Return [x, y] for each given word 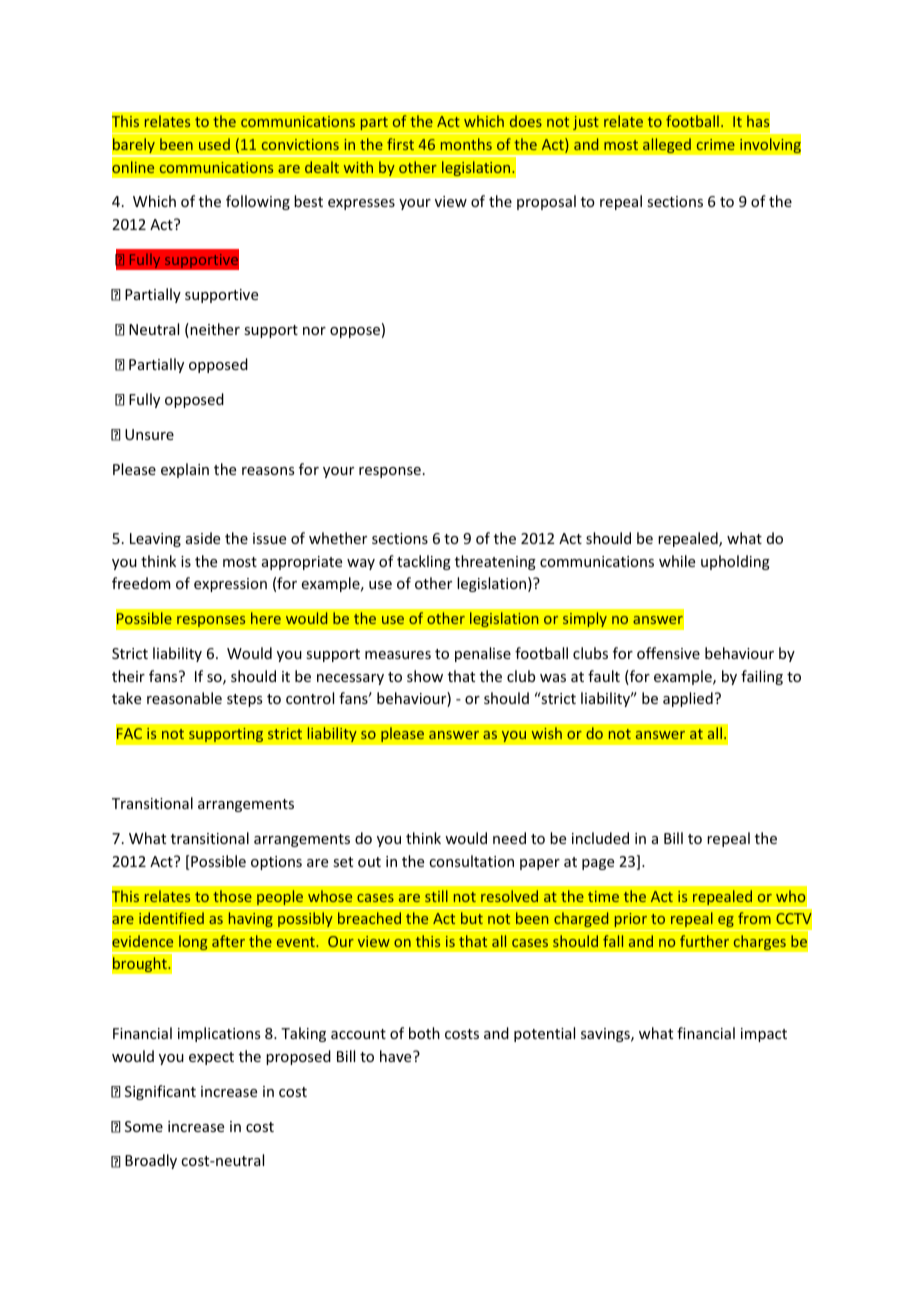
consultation [471, 861]
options [276, 863]
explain [185, 470]
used [214, 144]
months [466, 144]
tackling [424, 562]
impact [764, 1035]
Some [144, 1126]
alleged [667, 146]
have [397, 1056]
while [677, 561]
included [600, 838]
